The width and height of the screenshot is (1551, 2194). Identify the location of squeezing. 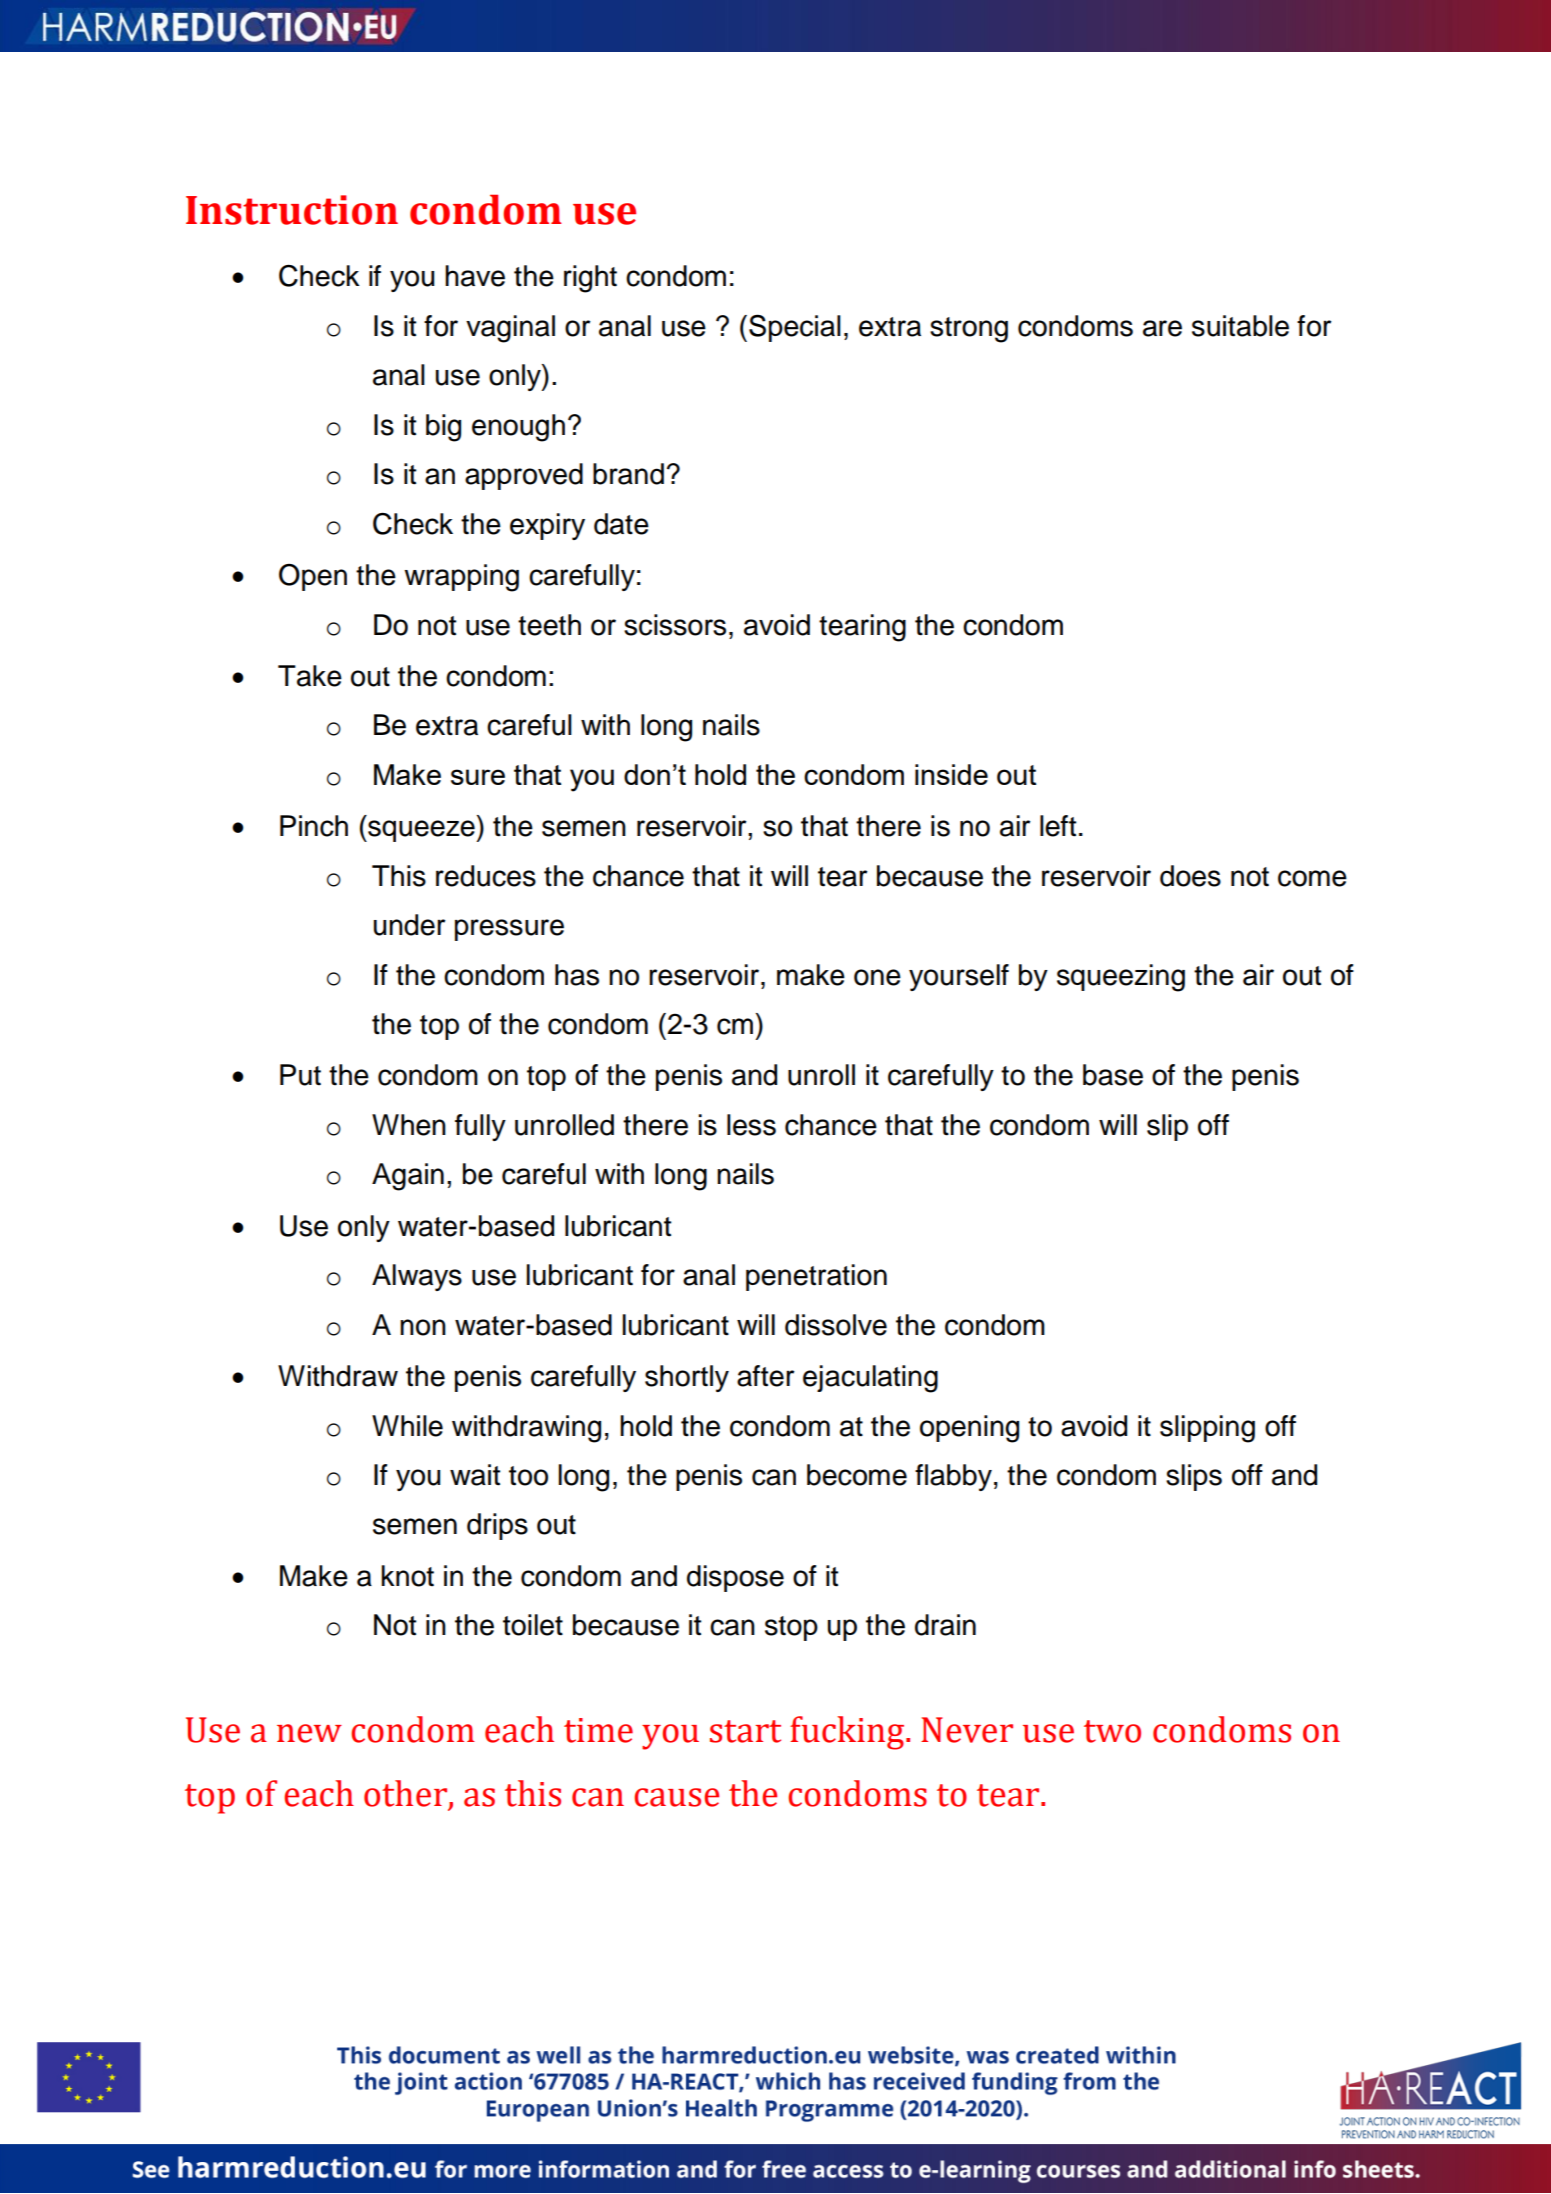
(1121, 978).
